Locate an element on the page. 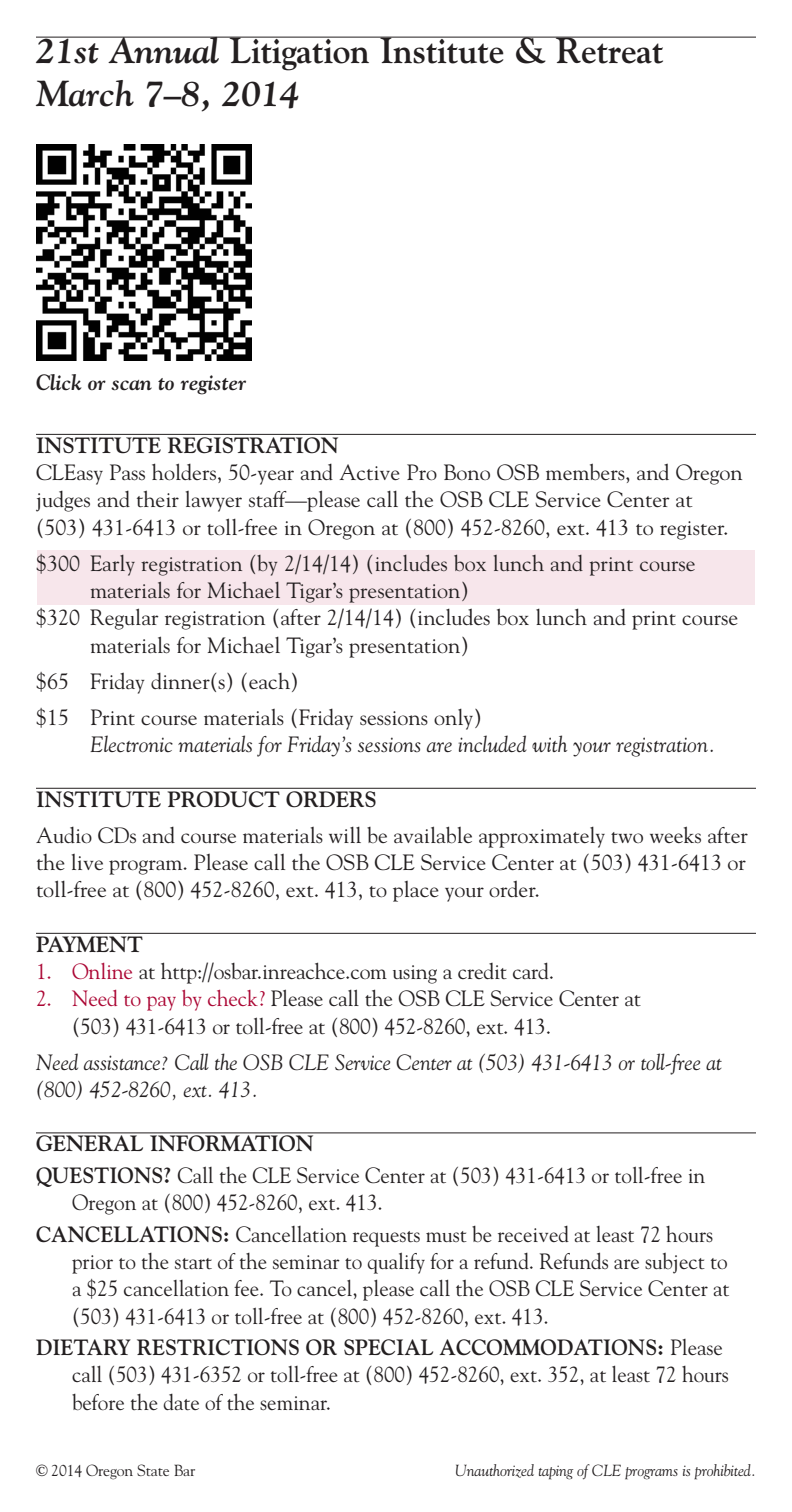 The width and height of the page is (792, 1512). Annual is located at coordinates (164, 50).
